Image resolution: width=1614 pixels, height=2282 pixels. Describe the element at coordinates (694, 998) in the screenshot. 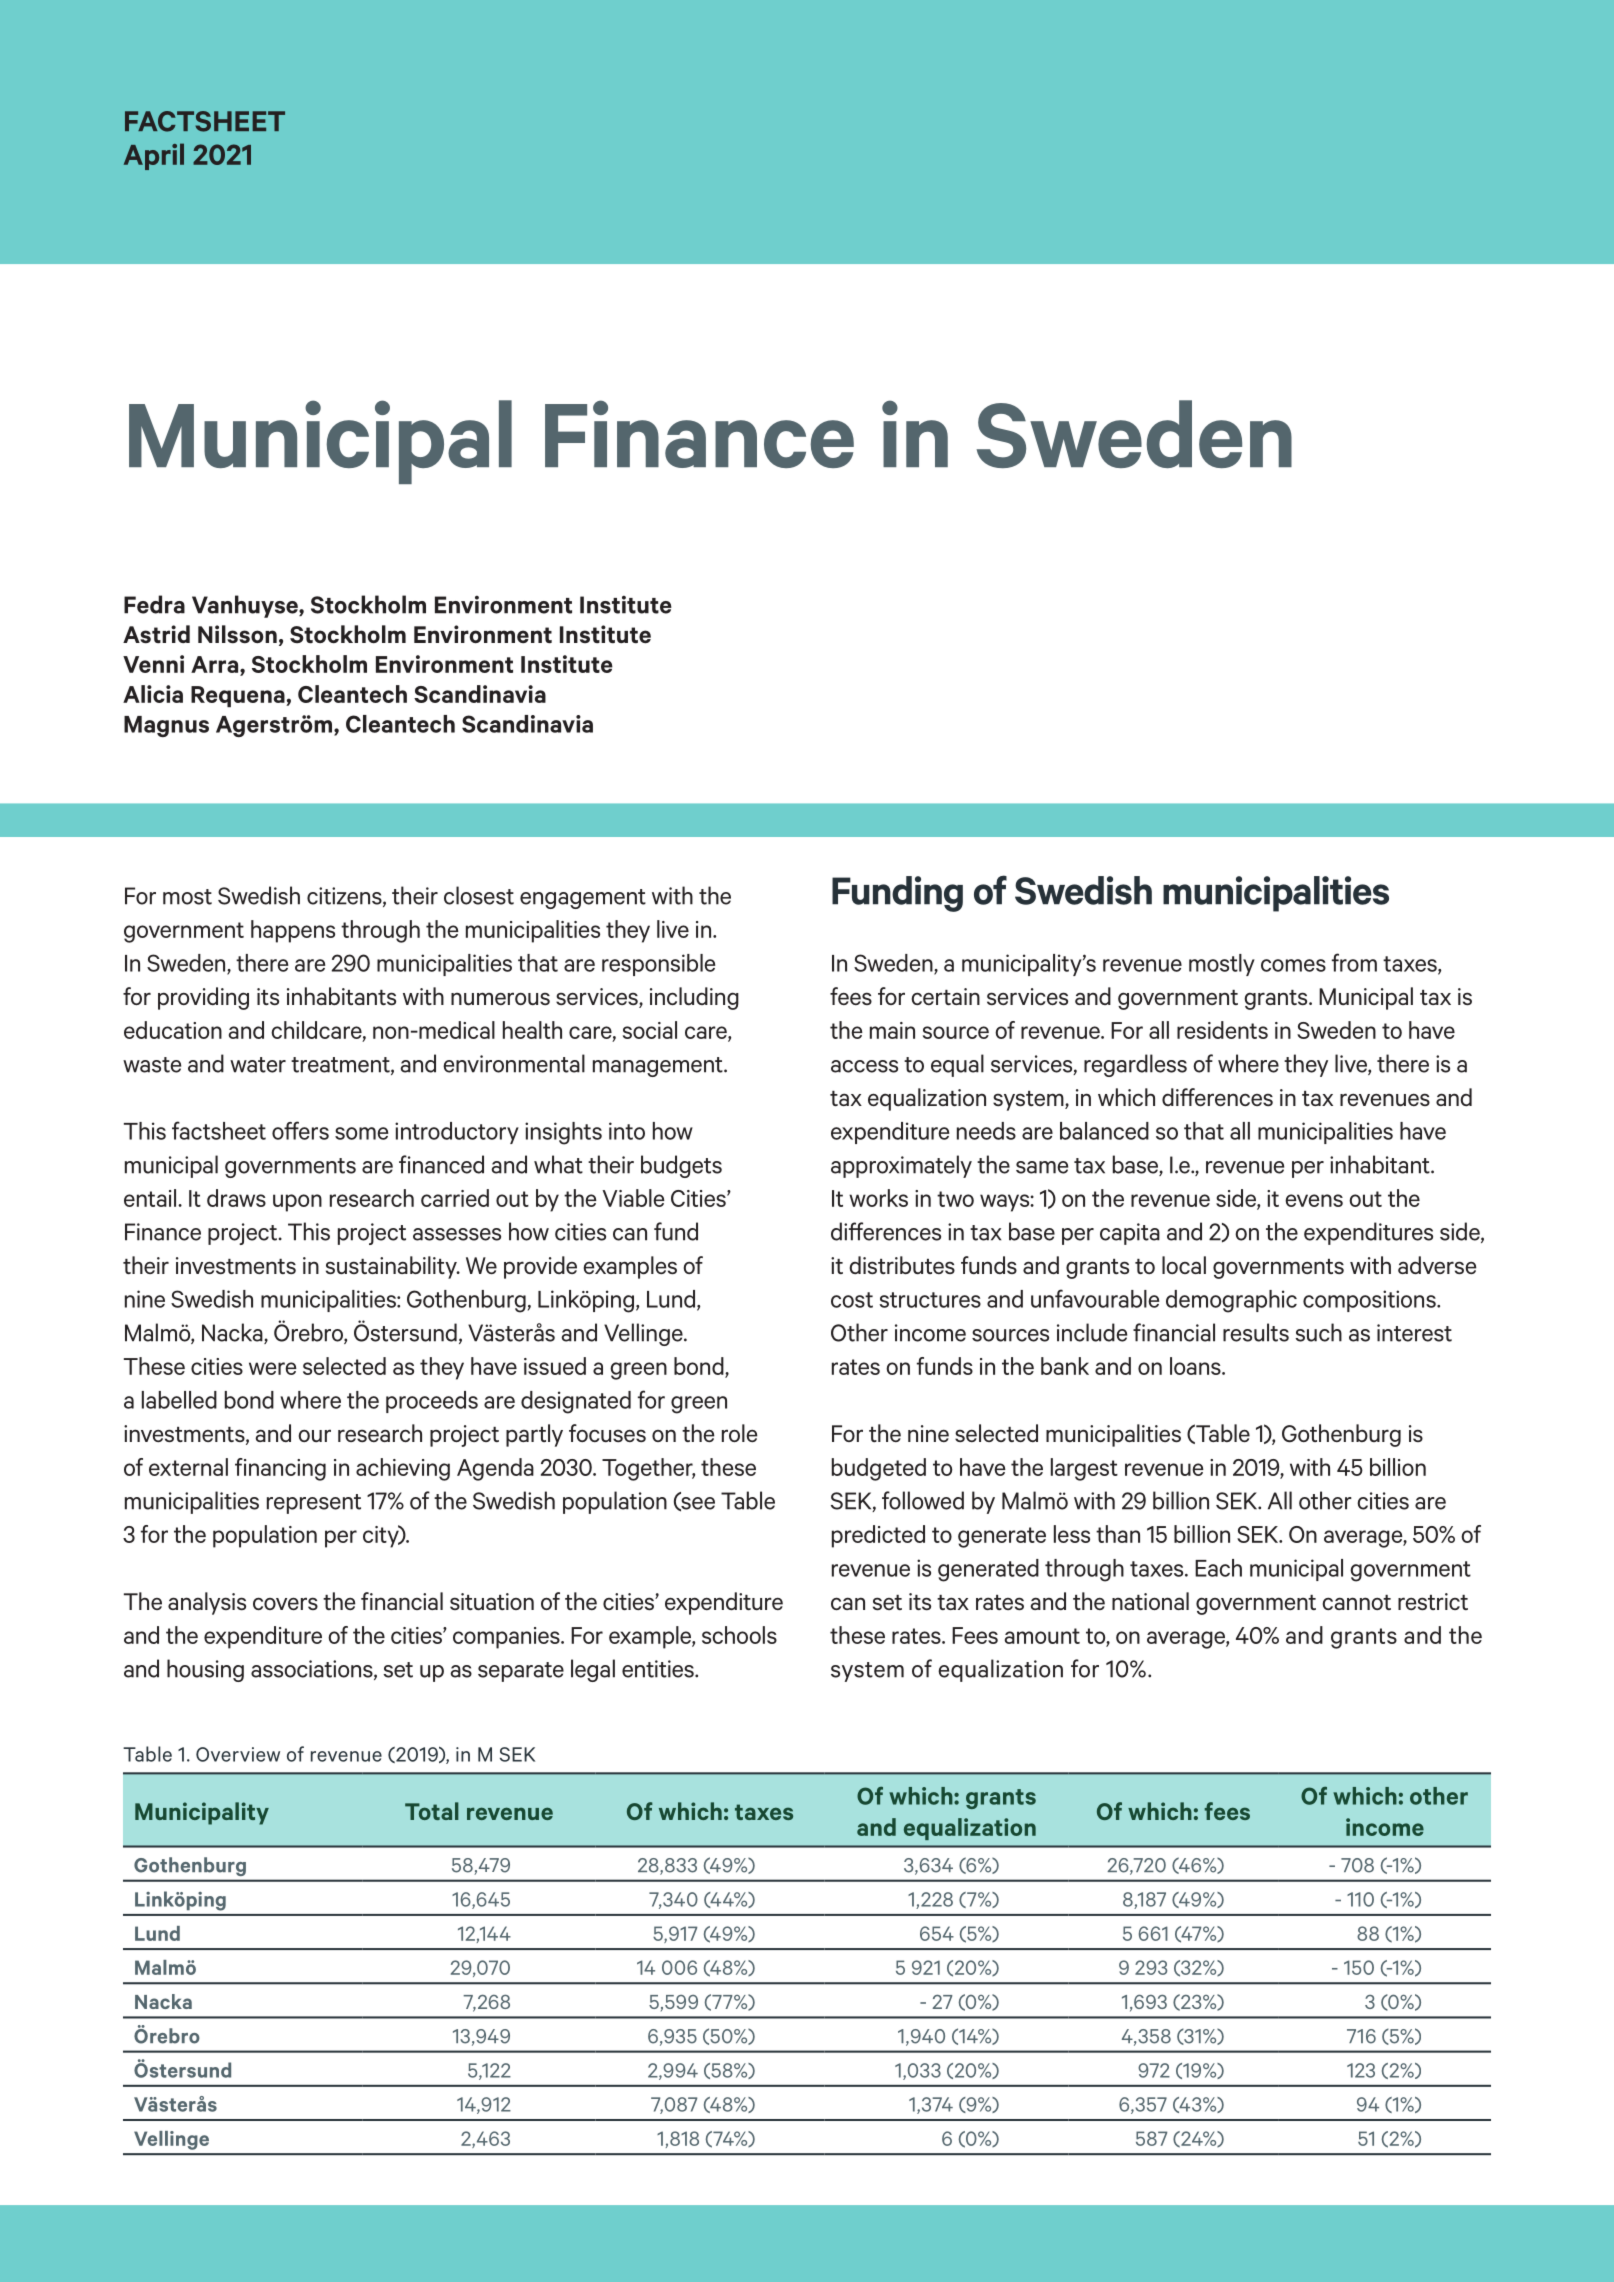

I see `including` at that location.
